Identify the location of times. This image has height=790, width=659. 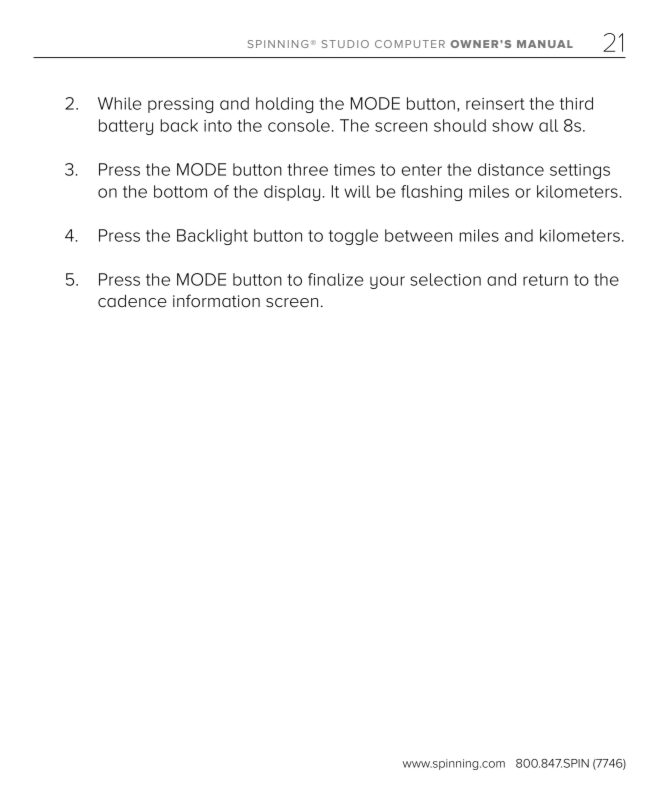
(354, 170).
